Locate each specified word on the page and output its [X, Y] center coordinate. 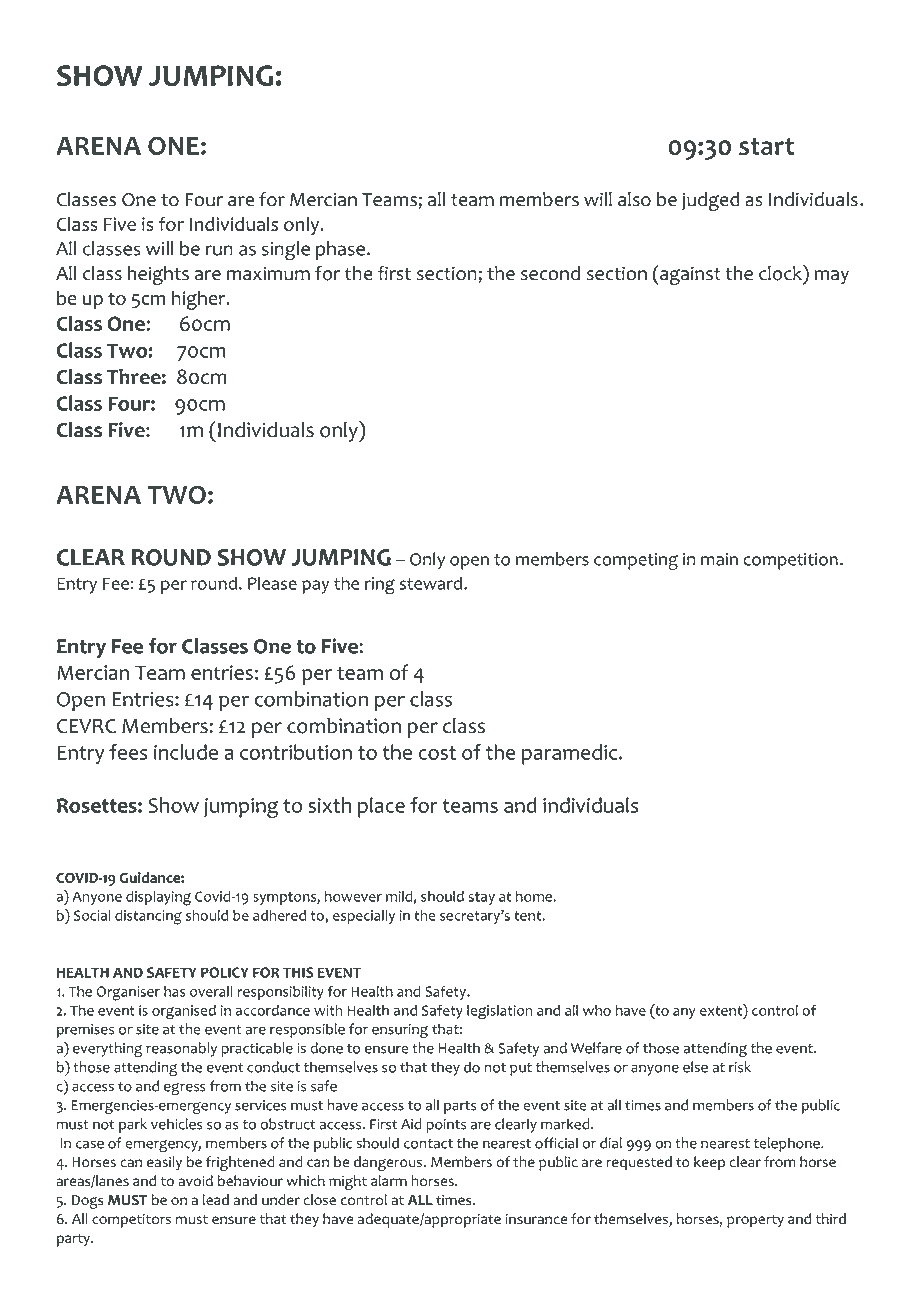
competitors [131, 1221]
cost [437, 753]
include [186, 752]
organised [184, 1012]
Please [272, 583]
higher [200, 300]
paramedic [571, 754]
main [719, 559]
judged [711, 201]
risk [740, 1067]
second [550, 273]
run [219, 250]
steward [431, 583]
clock [781, 273]
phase [340, 250]
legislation [499, 1012]
